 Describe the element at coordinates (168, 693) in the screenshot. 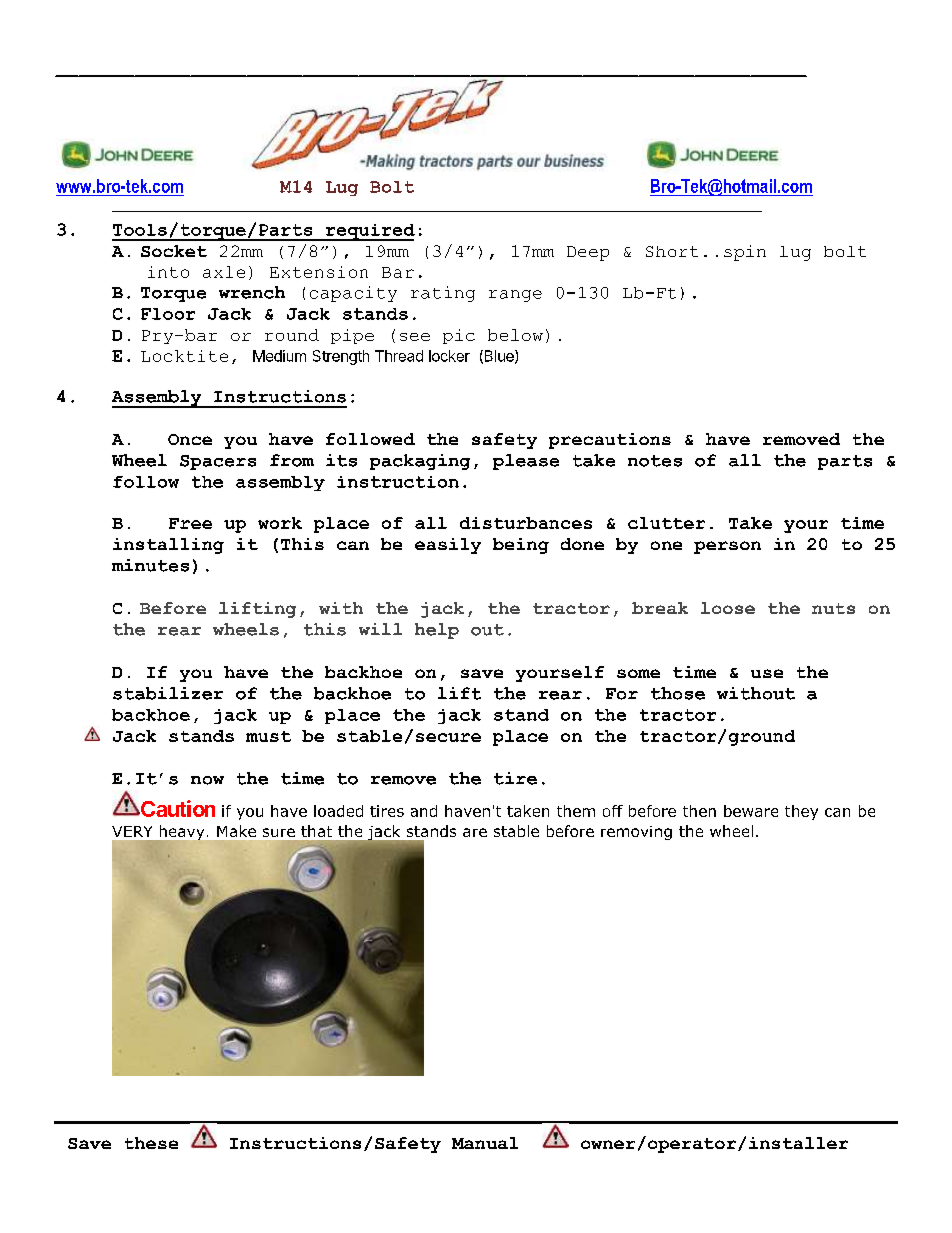

I see `stabilizer` at that location.
